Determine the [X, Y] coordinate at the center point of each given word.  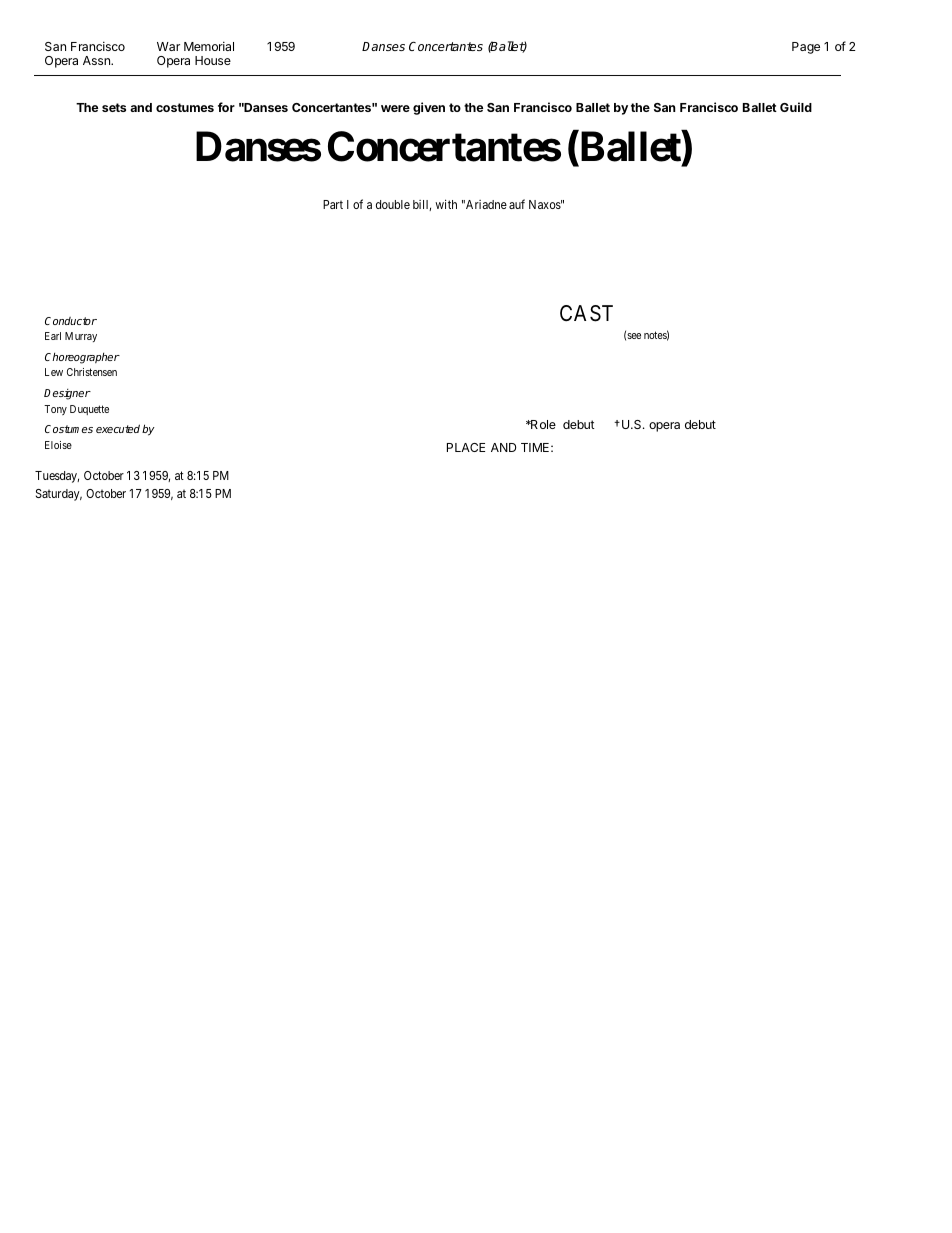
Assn [97, 60]
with [446, 204]
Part [333, 204]
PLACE [466, 447]
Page [806, 48]
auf [517, 204]
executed [118, 428]
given [429, 108]
